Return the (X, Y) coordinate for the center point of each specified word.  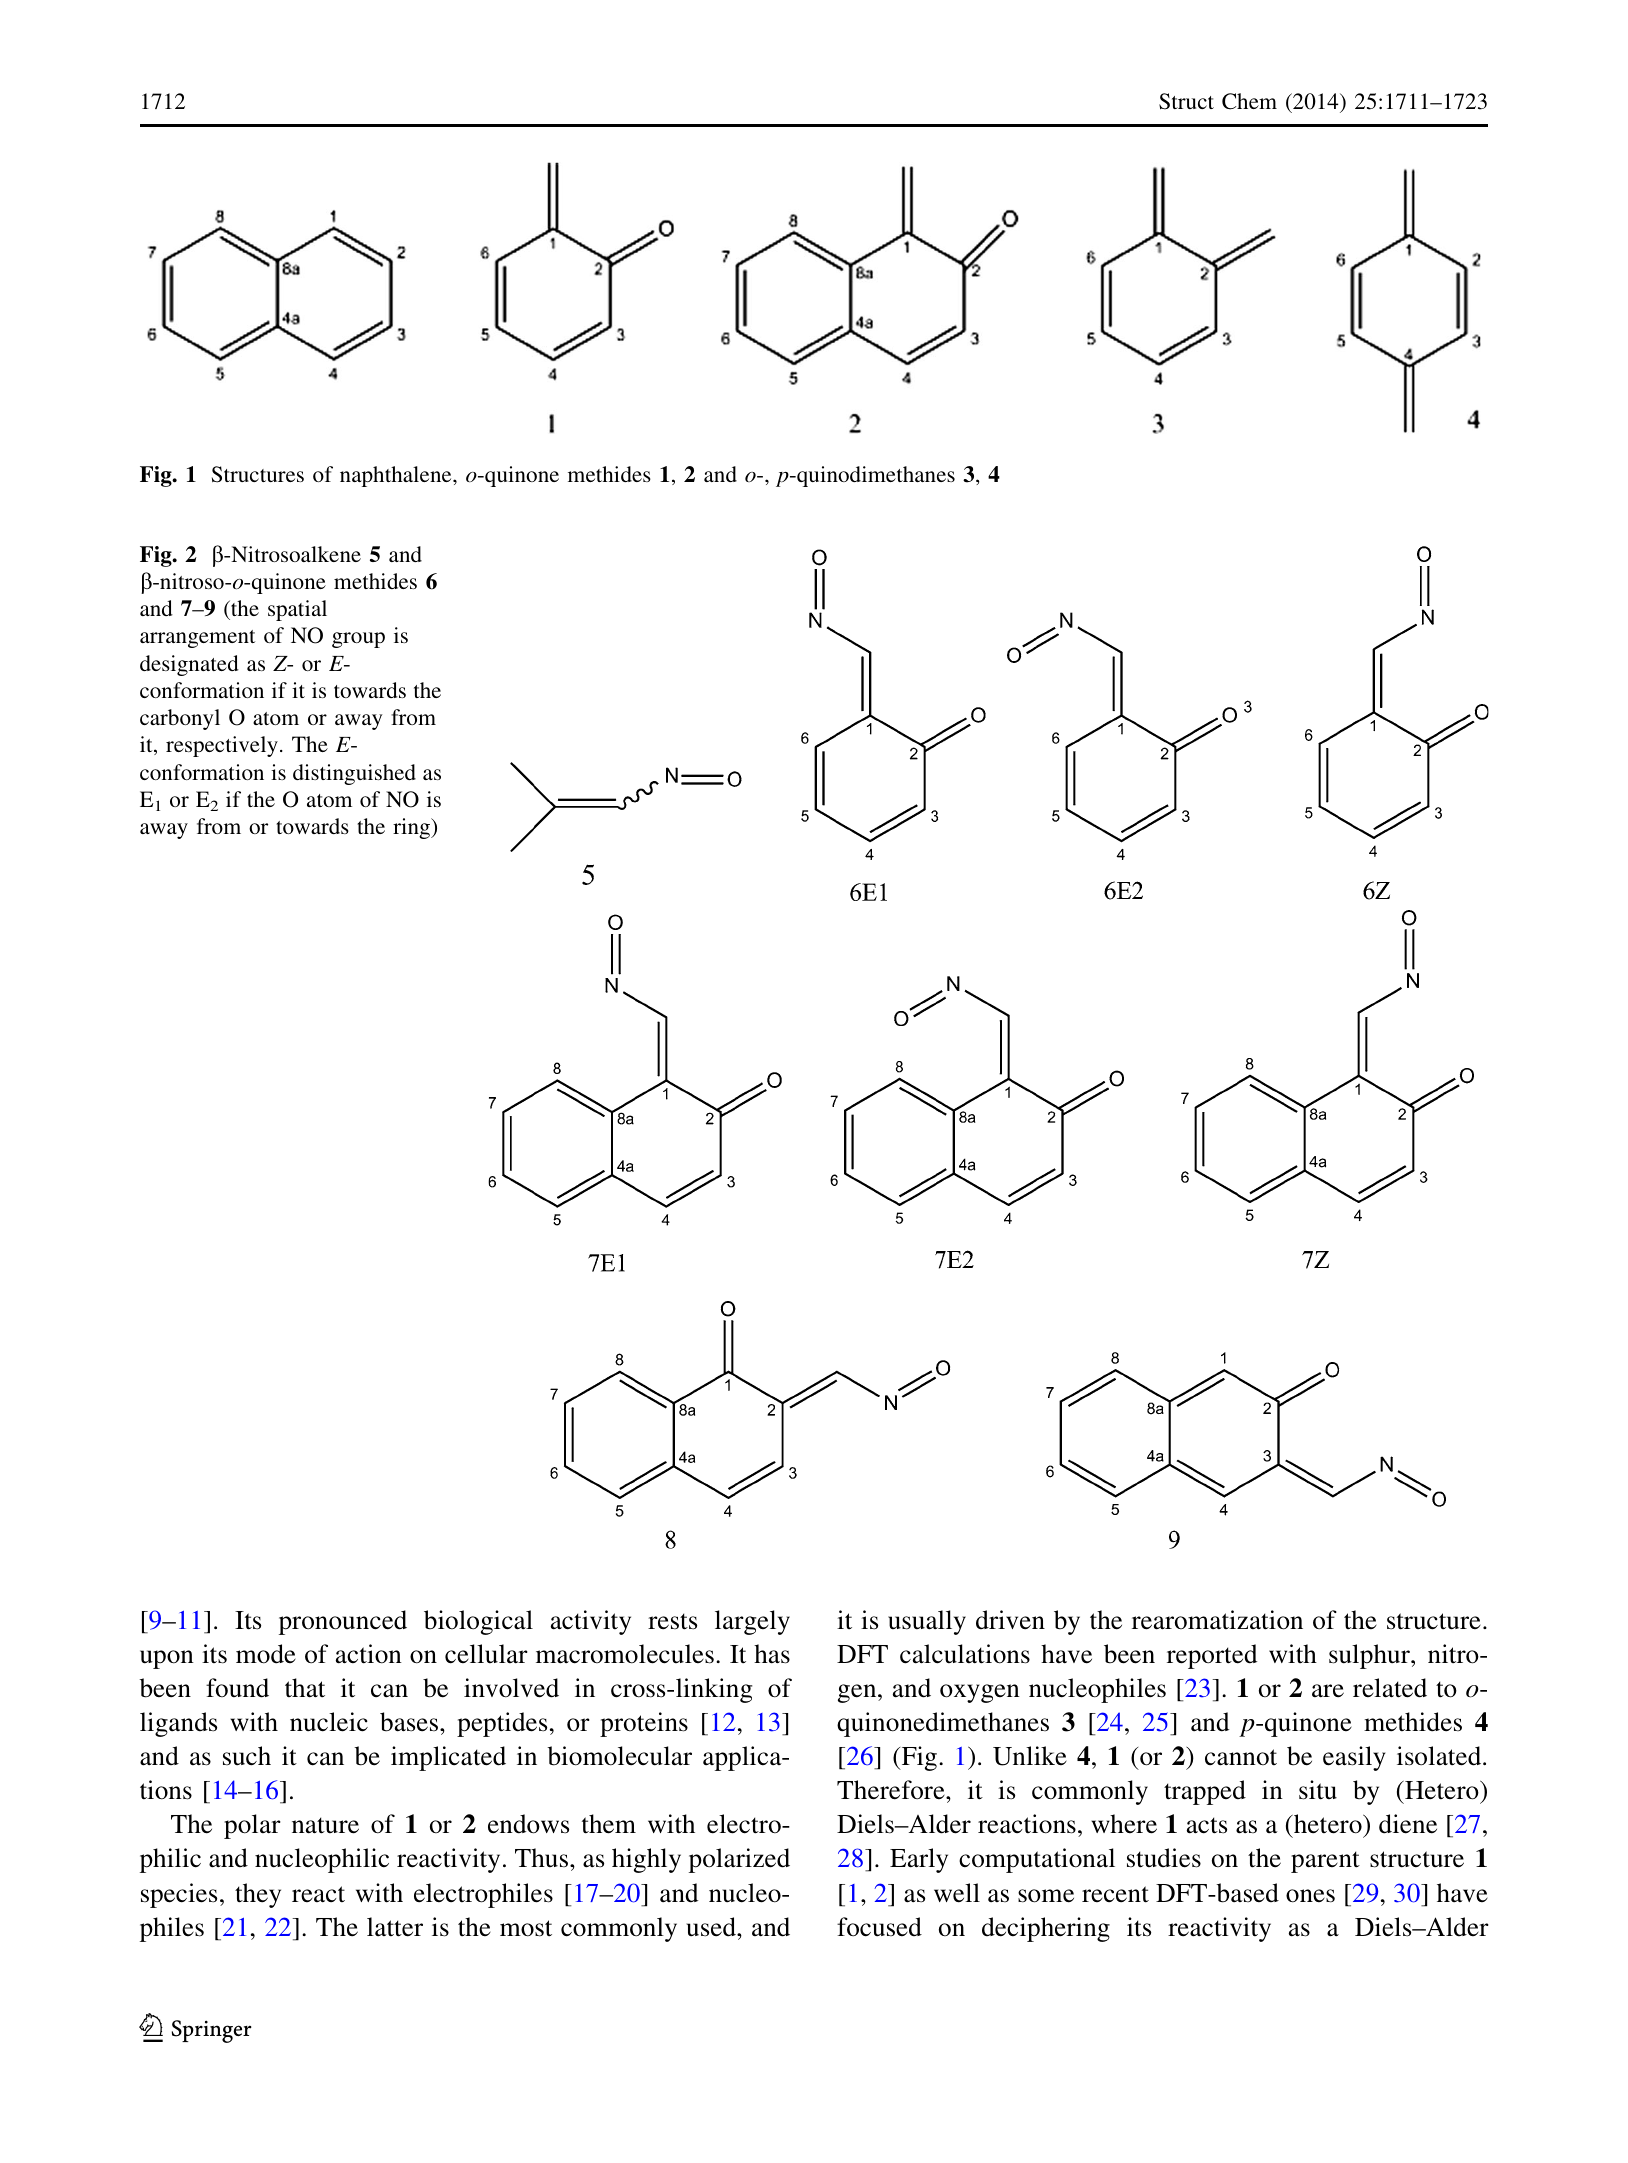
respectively (222, 746)
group (358, 640)
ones (1310, 1896)
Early (919, 1860)
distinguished (354, 774)
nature (325, 1825)
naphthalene (397, 476)
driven (1010, 1620)
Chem (1249, 101)
